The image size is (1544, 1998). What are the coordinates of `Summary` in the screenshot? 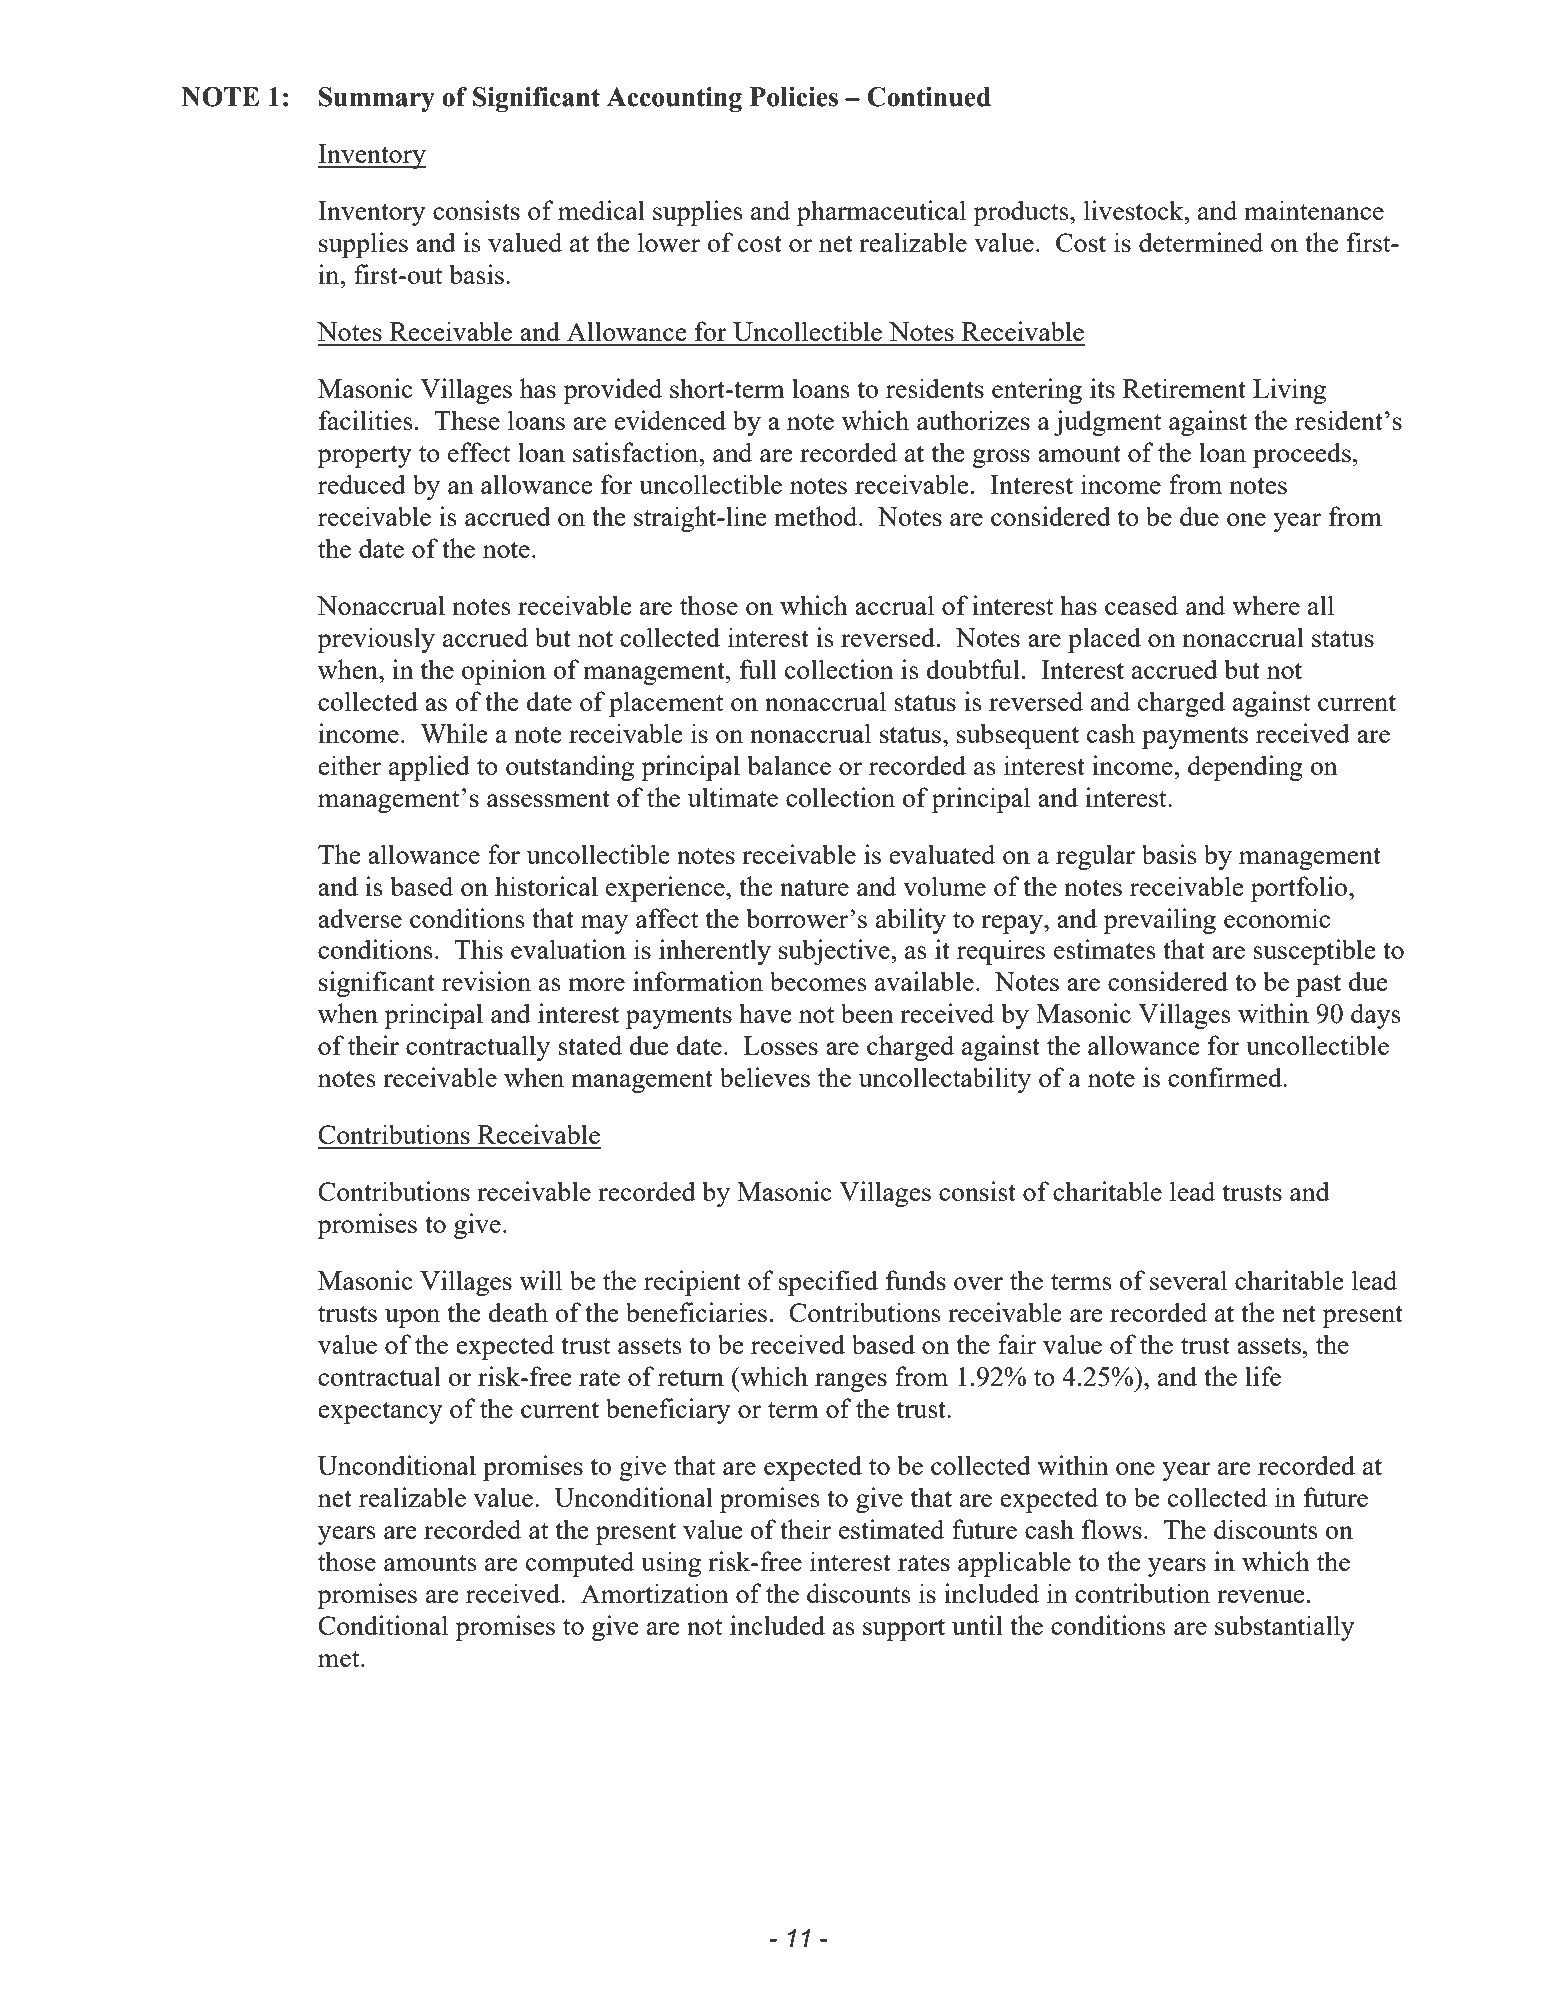 It's located at (377, 99).
